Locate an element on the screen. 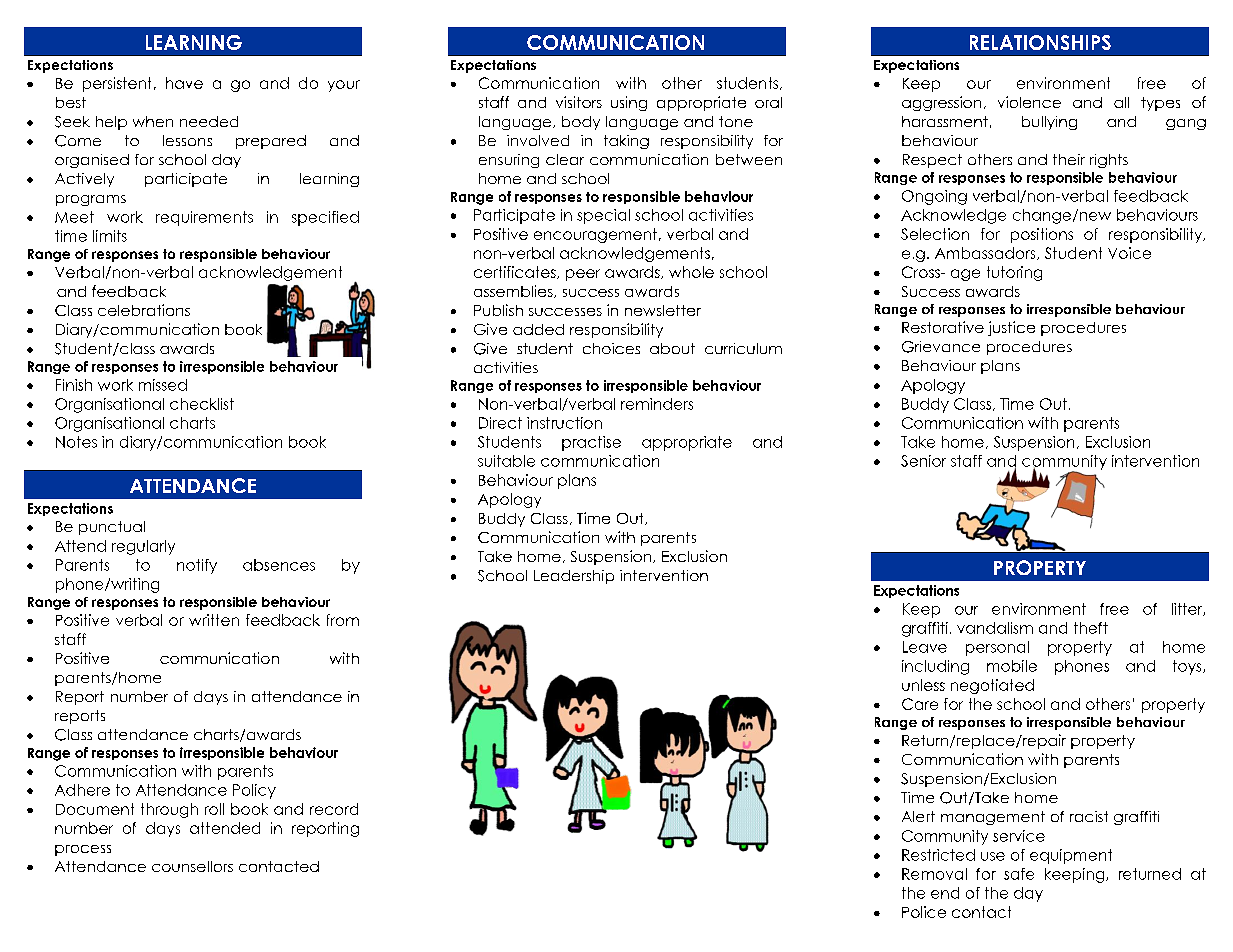 Image resolution: width=1233 pixels, height=952 pixels. RELATIONSHIPS is located at coordinates (1040, 42).
